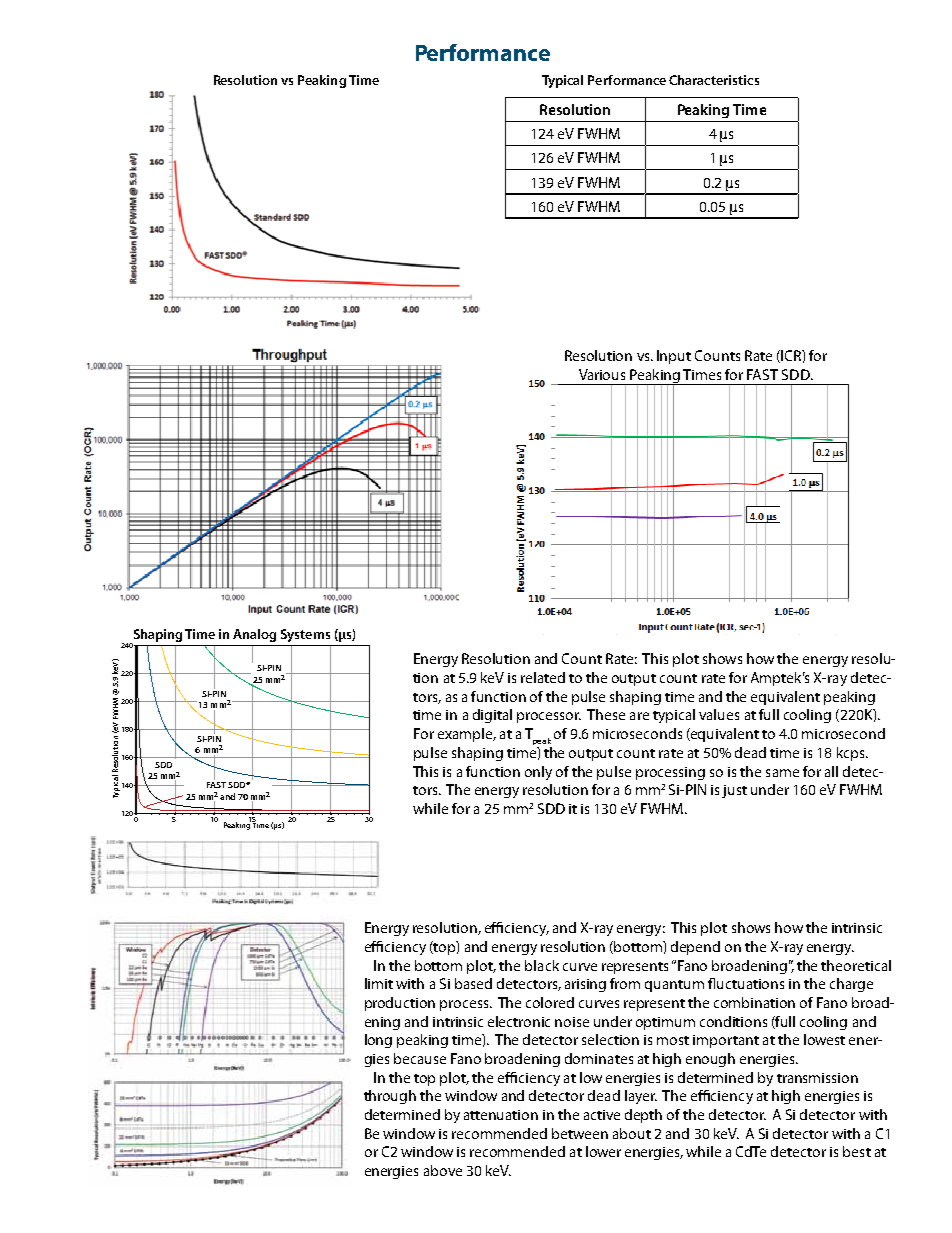  What do you see at coordinates (543, 677) in the screenshot?
I see `related` at bounding box center [543, 677].
